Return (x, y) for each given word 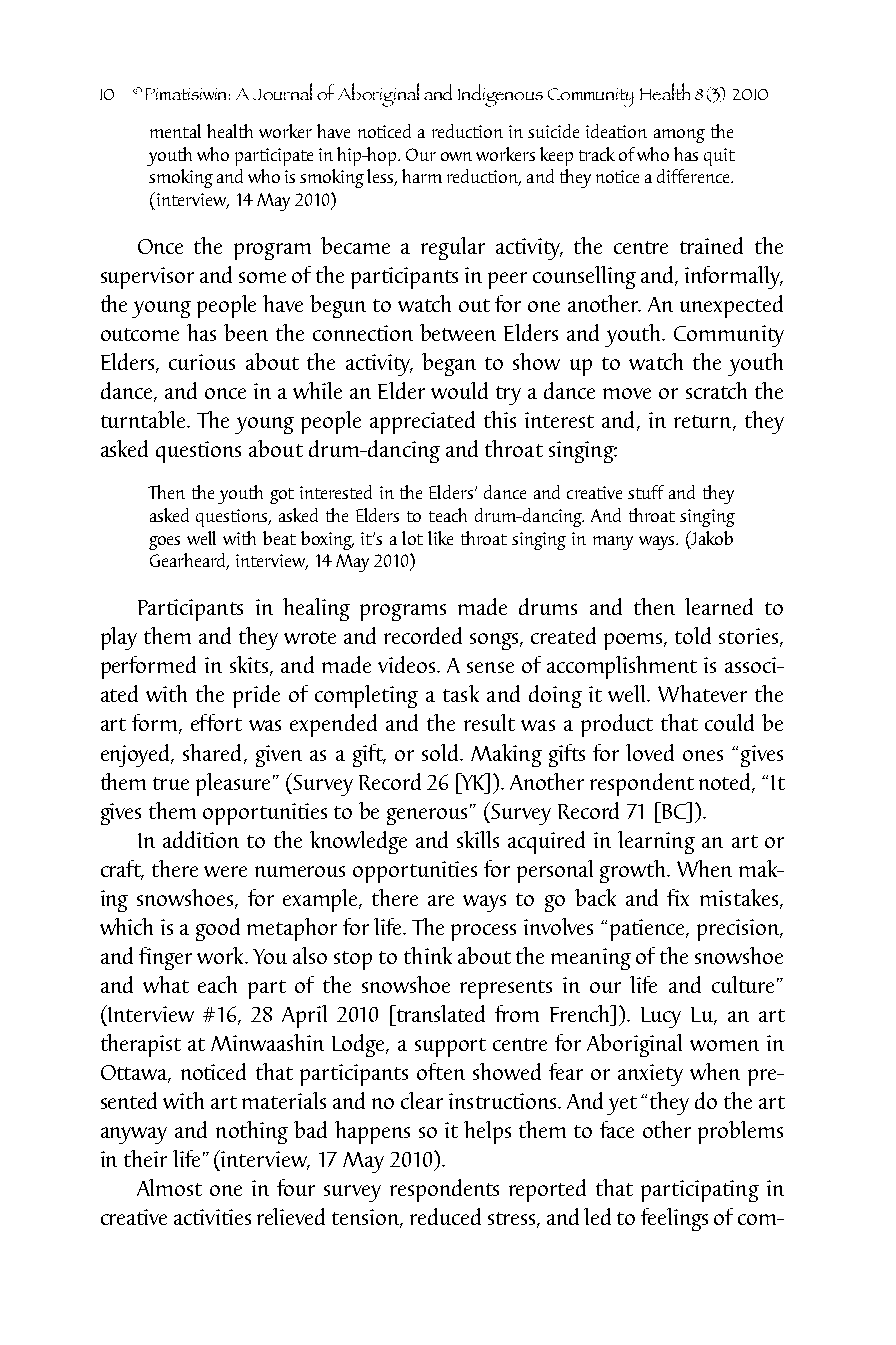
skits (249, 664)
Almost (169, 1187)
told (693, 635)
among (679, 136)
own (456, 156)
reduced (445, 1216)
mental (175, 131)
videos (408, 664)
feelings (674, 1219)
